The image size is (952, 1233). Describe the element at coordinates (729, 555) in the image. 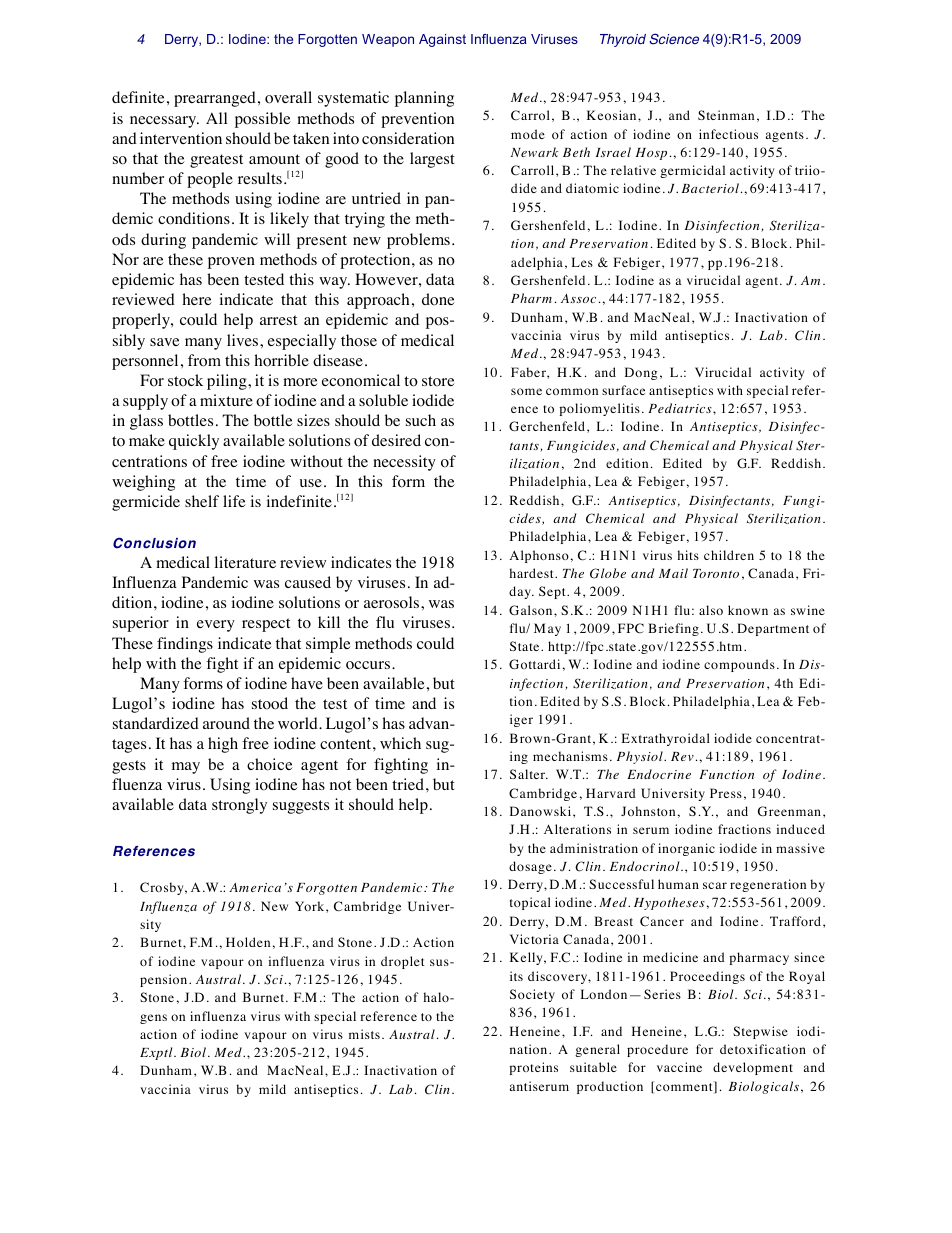

I see `children` at that location.
